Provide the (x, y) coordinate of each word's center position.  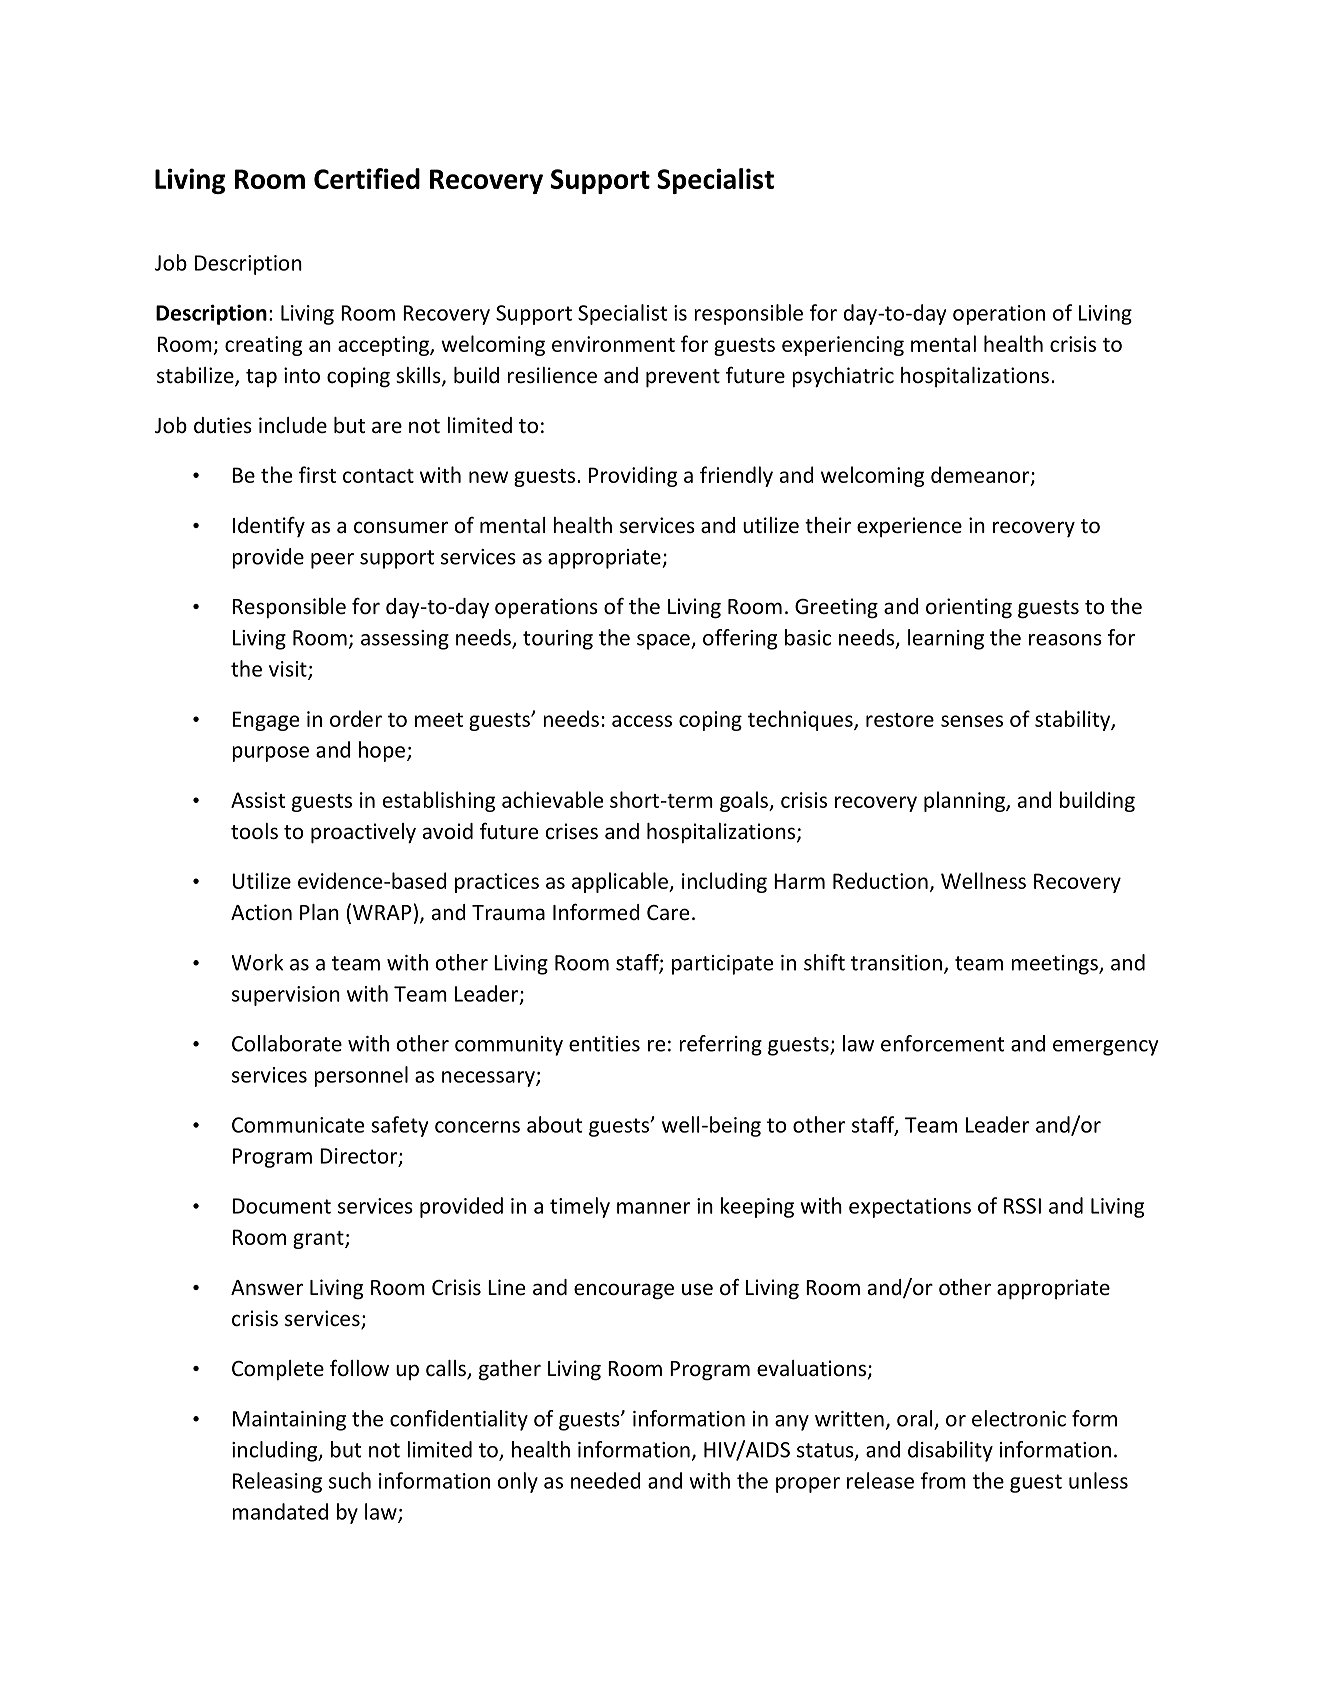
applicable (621, 882)
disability (950, 1451)
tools (254, 831)
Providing (633, 476)
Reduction (880, 880)
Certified (367, 178)
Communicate (298, 1125)
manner (653, 1208)
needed (606, 1480)
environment (613, 344)
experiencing (843, 346)
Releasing (277, 1482)
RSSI (1022, 1206)
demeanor (981, 476)
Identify (269, 527)
